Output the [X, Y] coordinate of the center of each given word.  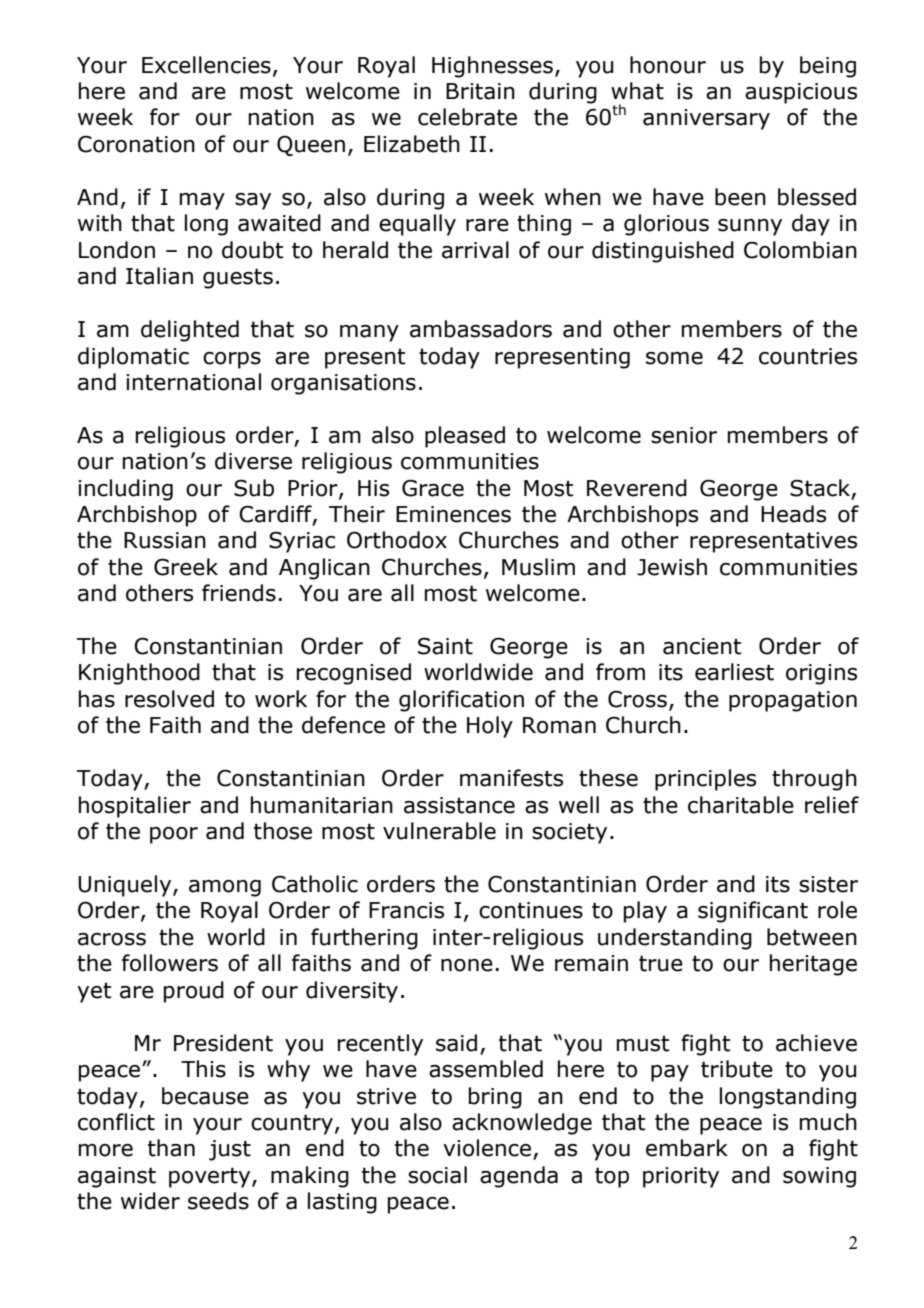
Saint [445, 646]
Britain [480, 91]
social [437, 1175]
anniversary [706, 119]
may [202, 201]
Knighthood [139, 674]
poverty [211, 1177]
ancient [702, 646]
